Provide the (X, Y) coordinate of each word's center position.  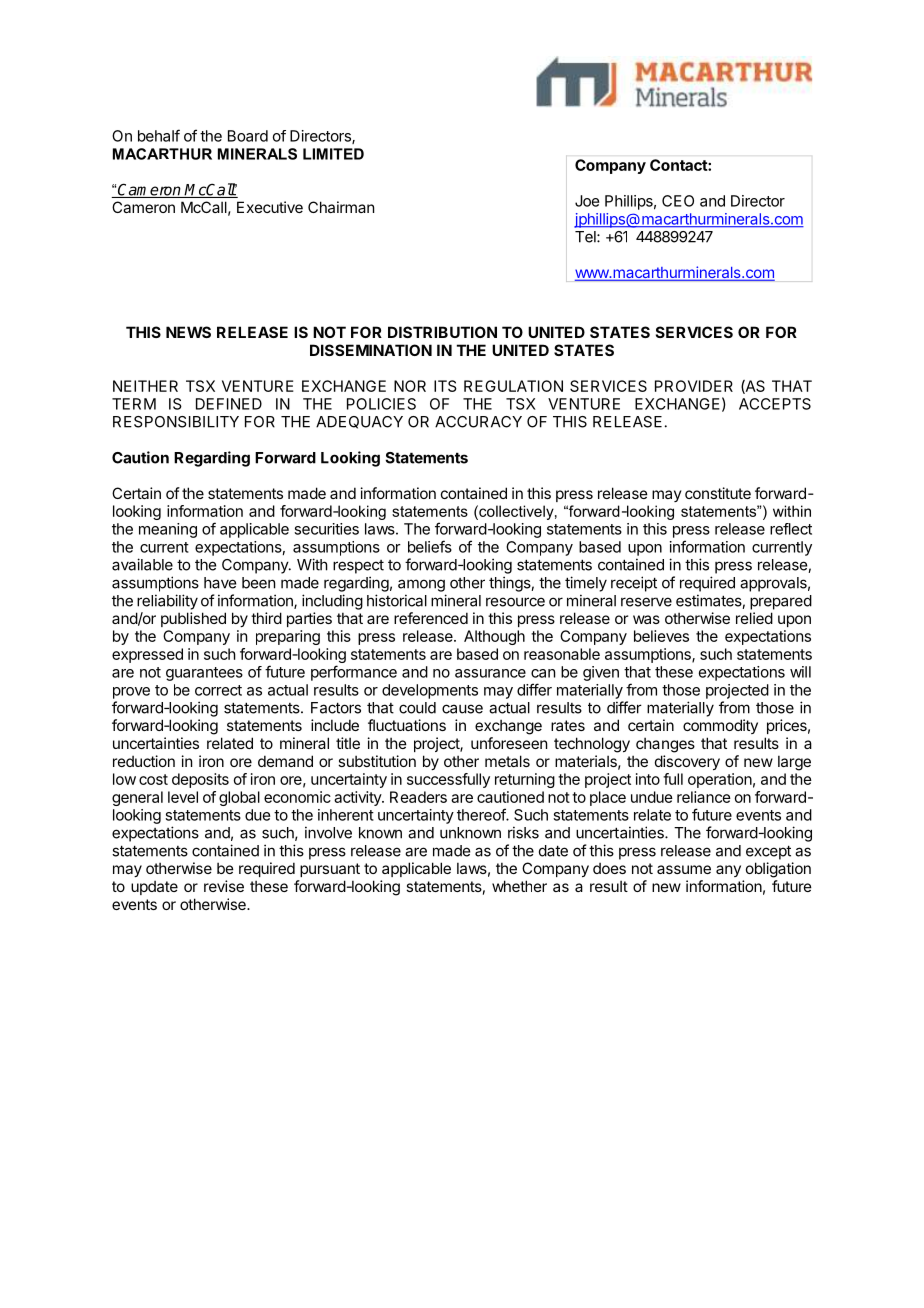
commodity (720, 726)
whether (519, 886)
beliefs (430, 546)
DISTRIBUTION (442, 332)
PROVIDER (694, 386)
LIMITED (333, 154)
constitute (718, 493)
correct (218, 690)
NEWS (188, 332)
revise (224, 886)
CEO (678, 201)
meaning (168, 530)
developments (430, 691)
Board (248, 136)
